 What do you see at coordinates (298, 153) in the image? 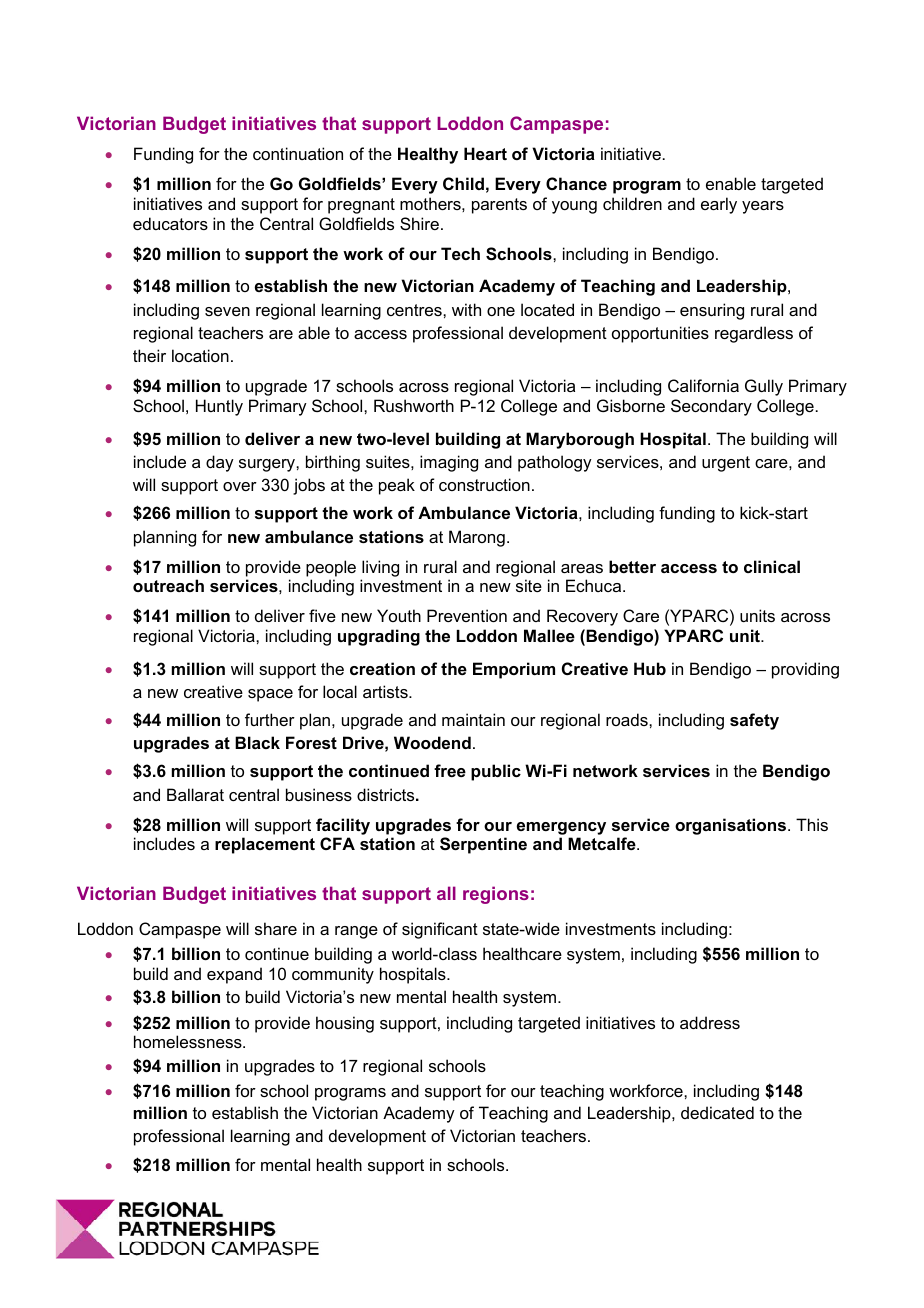
I see `continuation` at bounding box center [298, 153].
